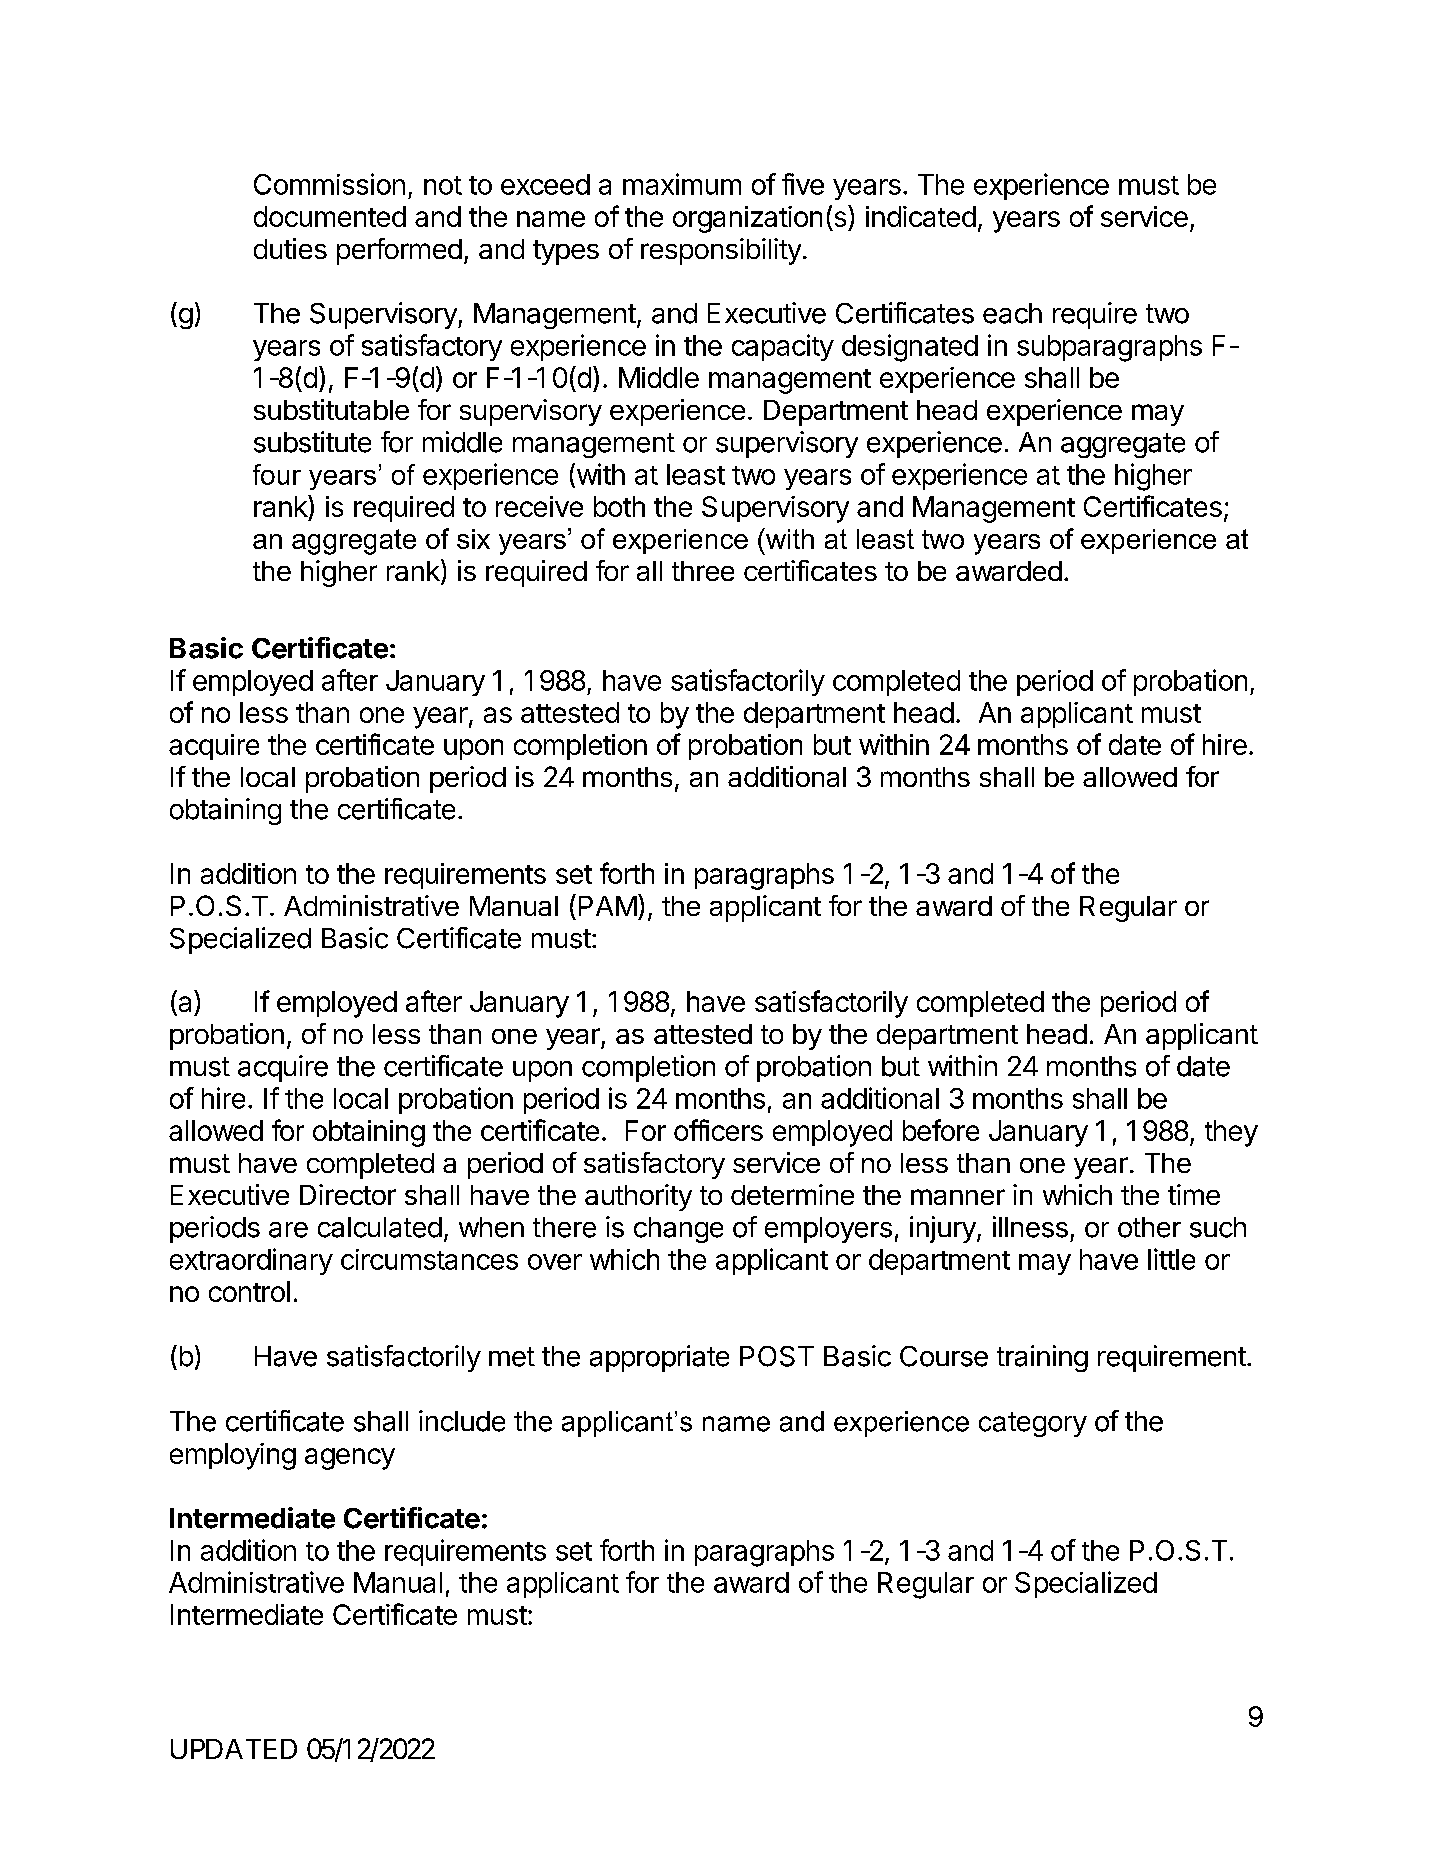 The image size is (1429, 1849). I want to click on PAM, so click(608, 906).
